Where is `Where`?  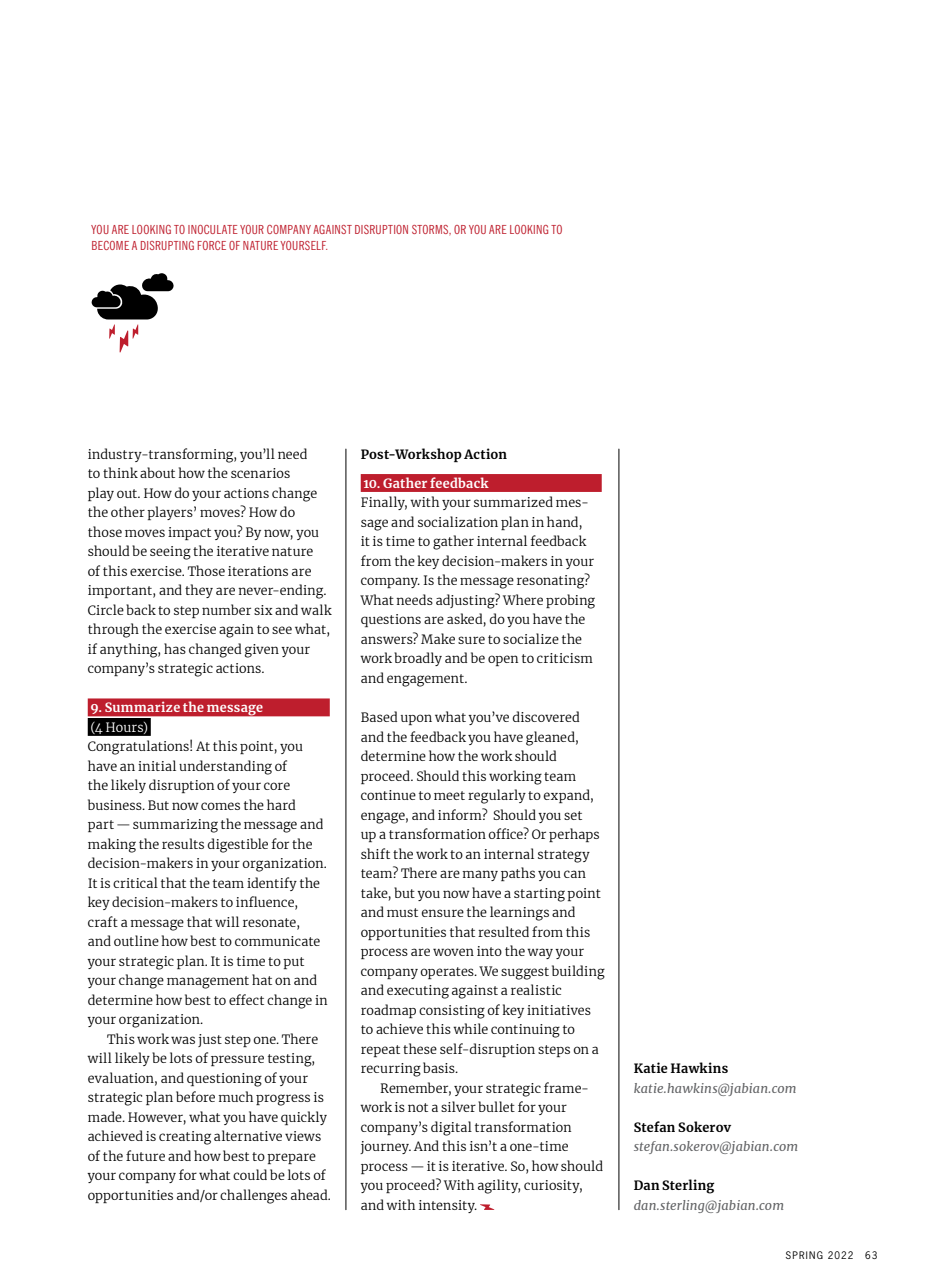
Where is located at coordinates (523, 599).
